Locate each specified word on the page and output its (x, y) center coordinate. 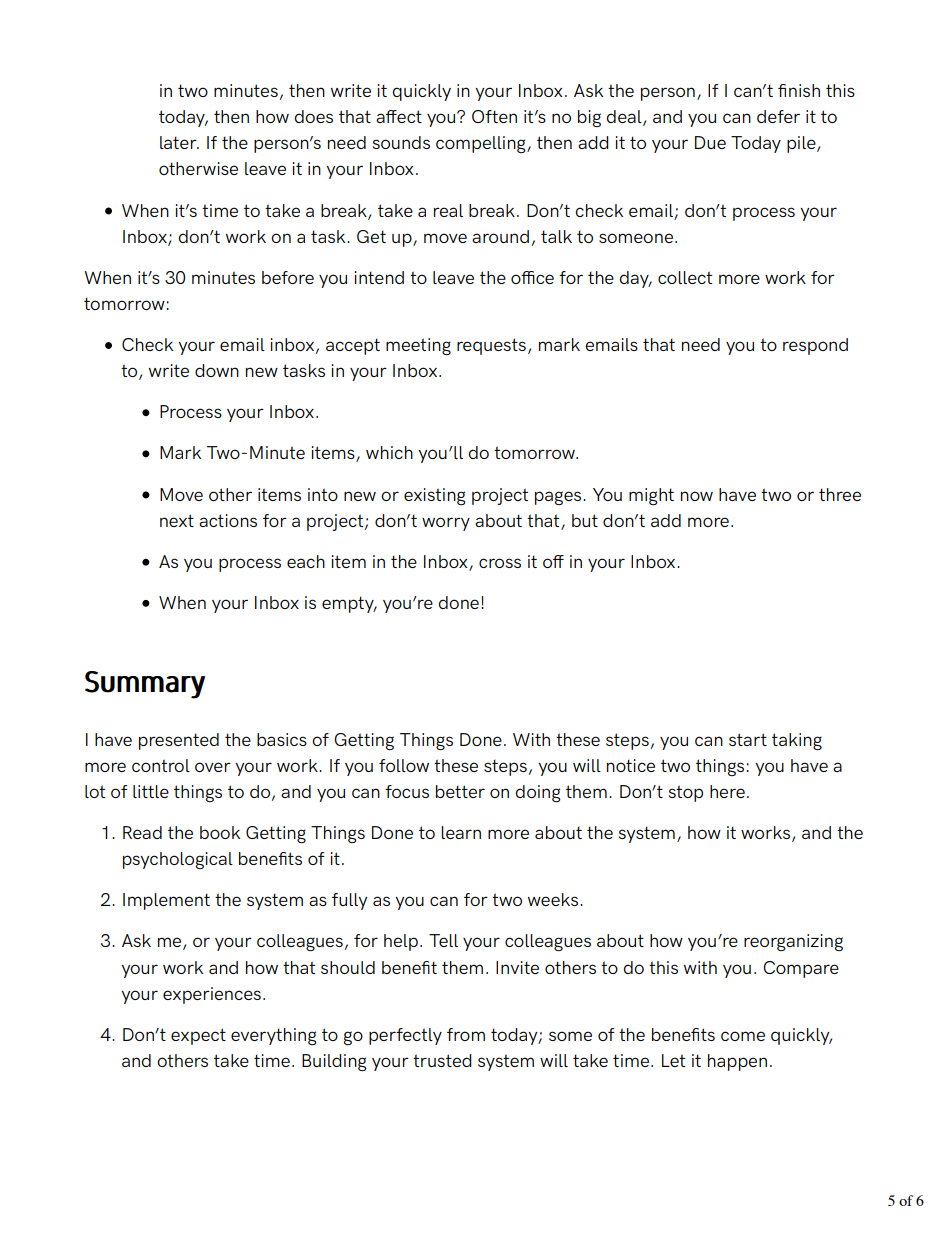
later (179, 142)
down (217, 370)
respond (815, 346)
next (177, 520)
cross (500, 563)
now (697, 496)
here (727, 791)
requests (491, 346)
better (460, 791)
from (466, 1034)
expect (198, 1036)
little (151, 791)
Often (494, 116)
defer (778, 116)
